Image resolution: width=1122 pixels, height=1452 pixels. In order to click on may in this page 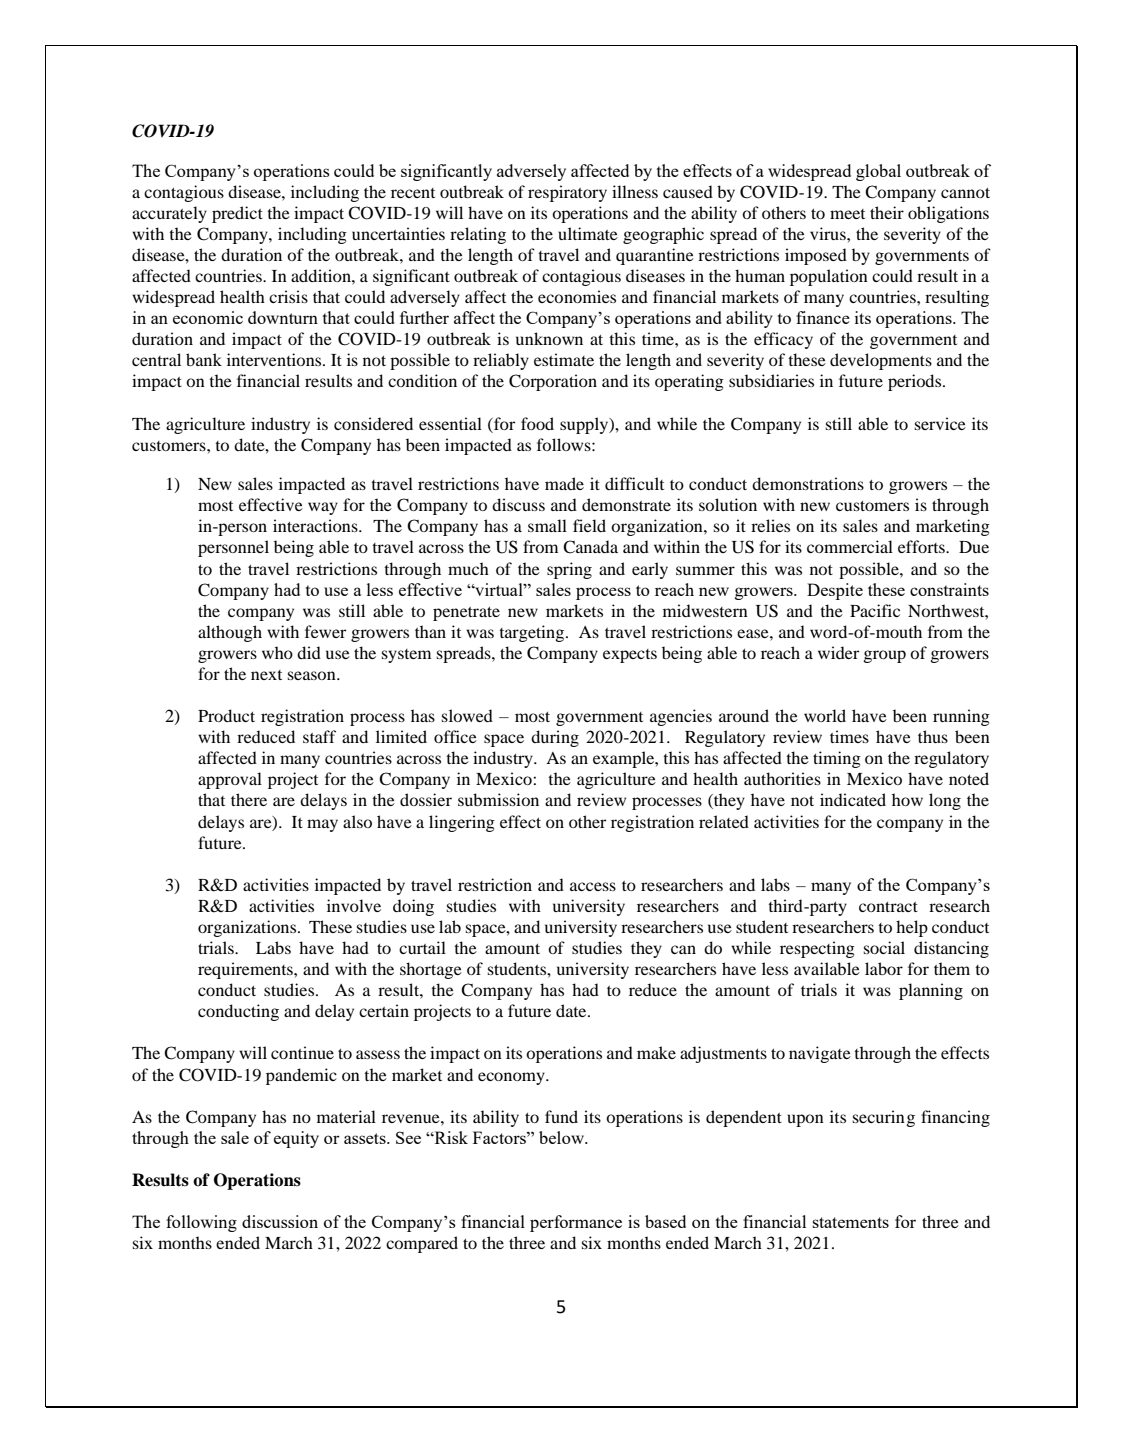, I will do `click(322, 825)`.
